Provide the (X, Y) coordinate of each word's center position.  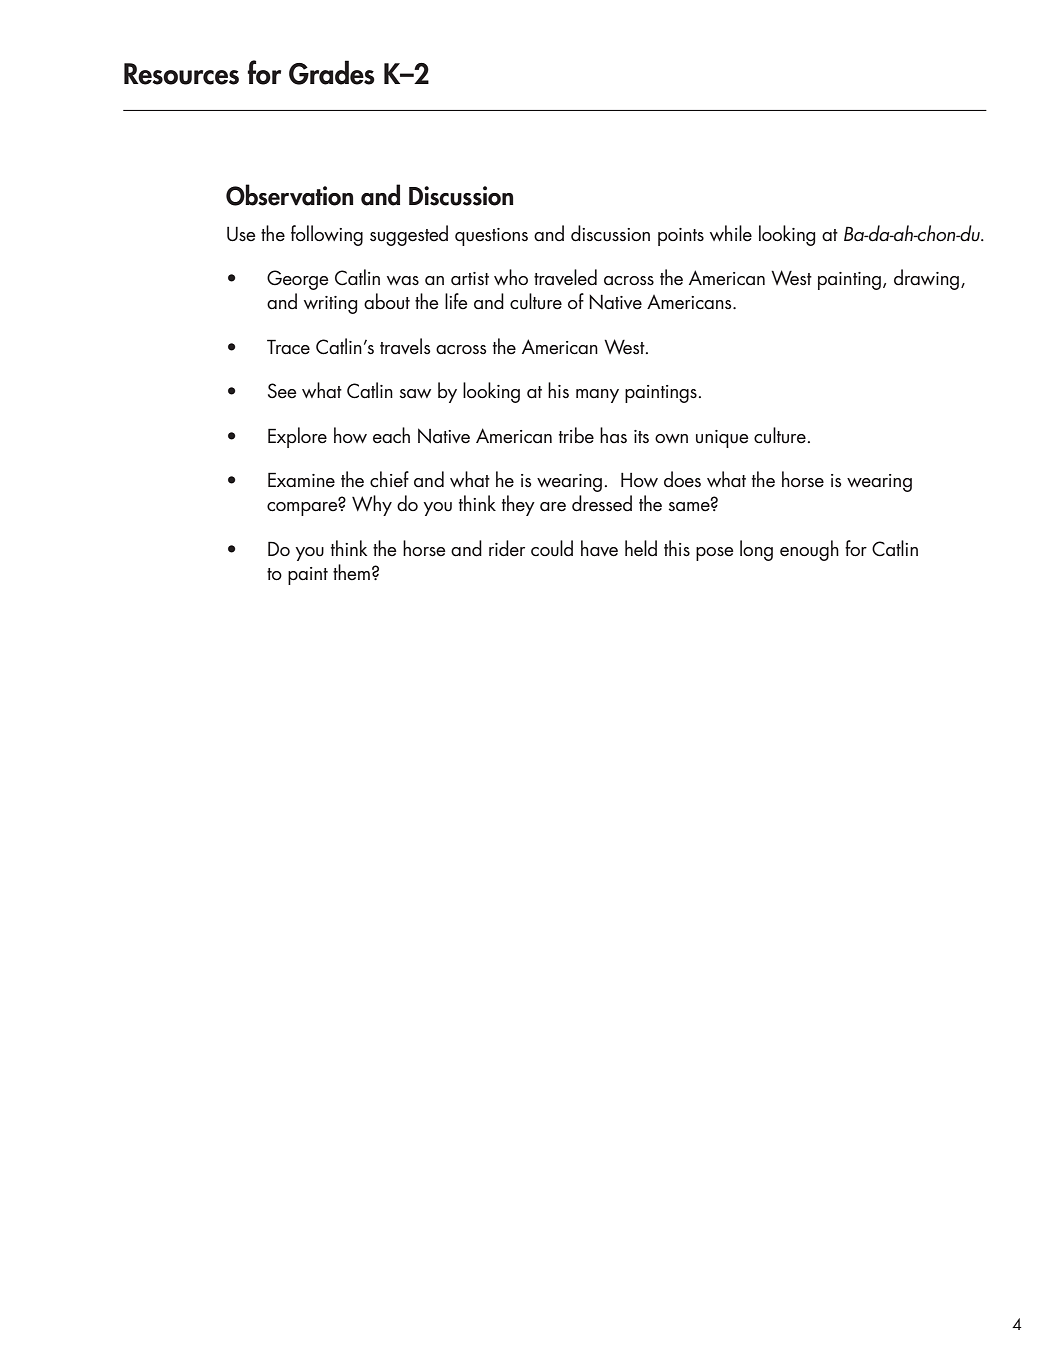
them (351, 572)
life (456, 301)
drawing (928, 279)
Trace (288, 347)
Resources (181, 74)
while (731, 233)
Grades (332, 72)
